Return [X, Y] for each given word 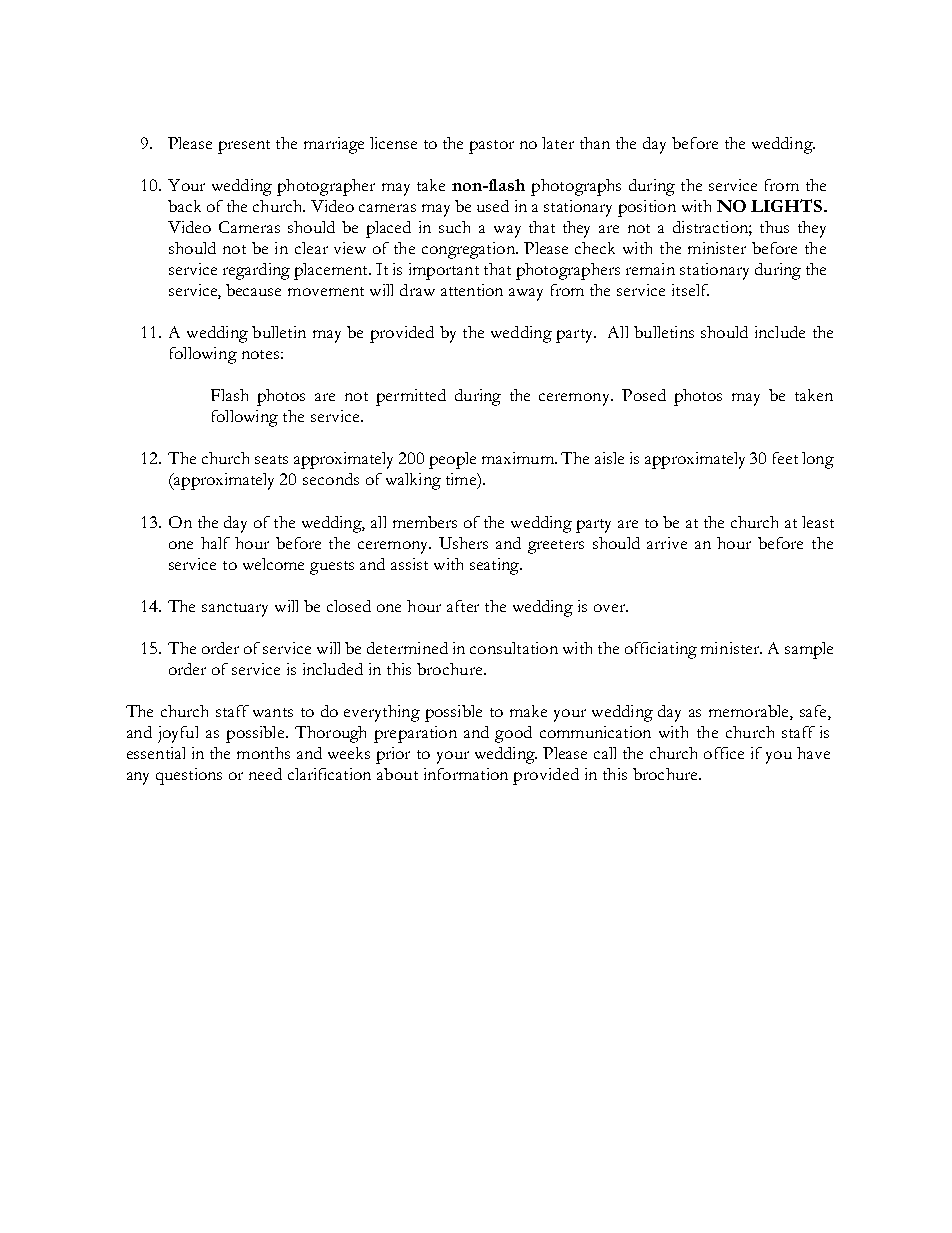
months [263, 753]
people [452, 460]
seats [271, 459]
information [466, 774]
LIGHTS [788, 205]
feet [785, 458]
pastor [491, 147]
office [724, 753]
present [244, 147]
